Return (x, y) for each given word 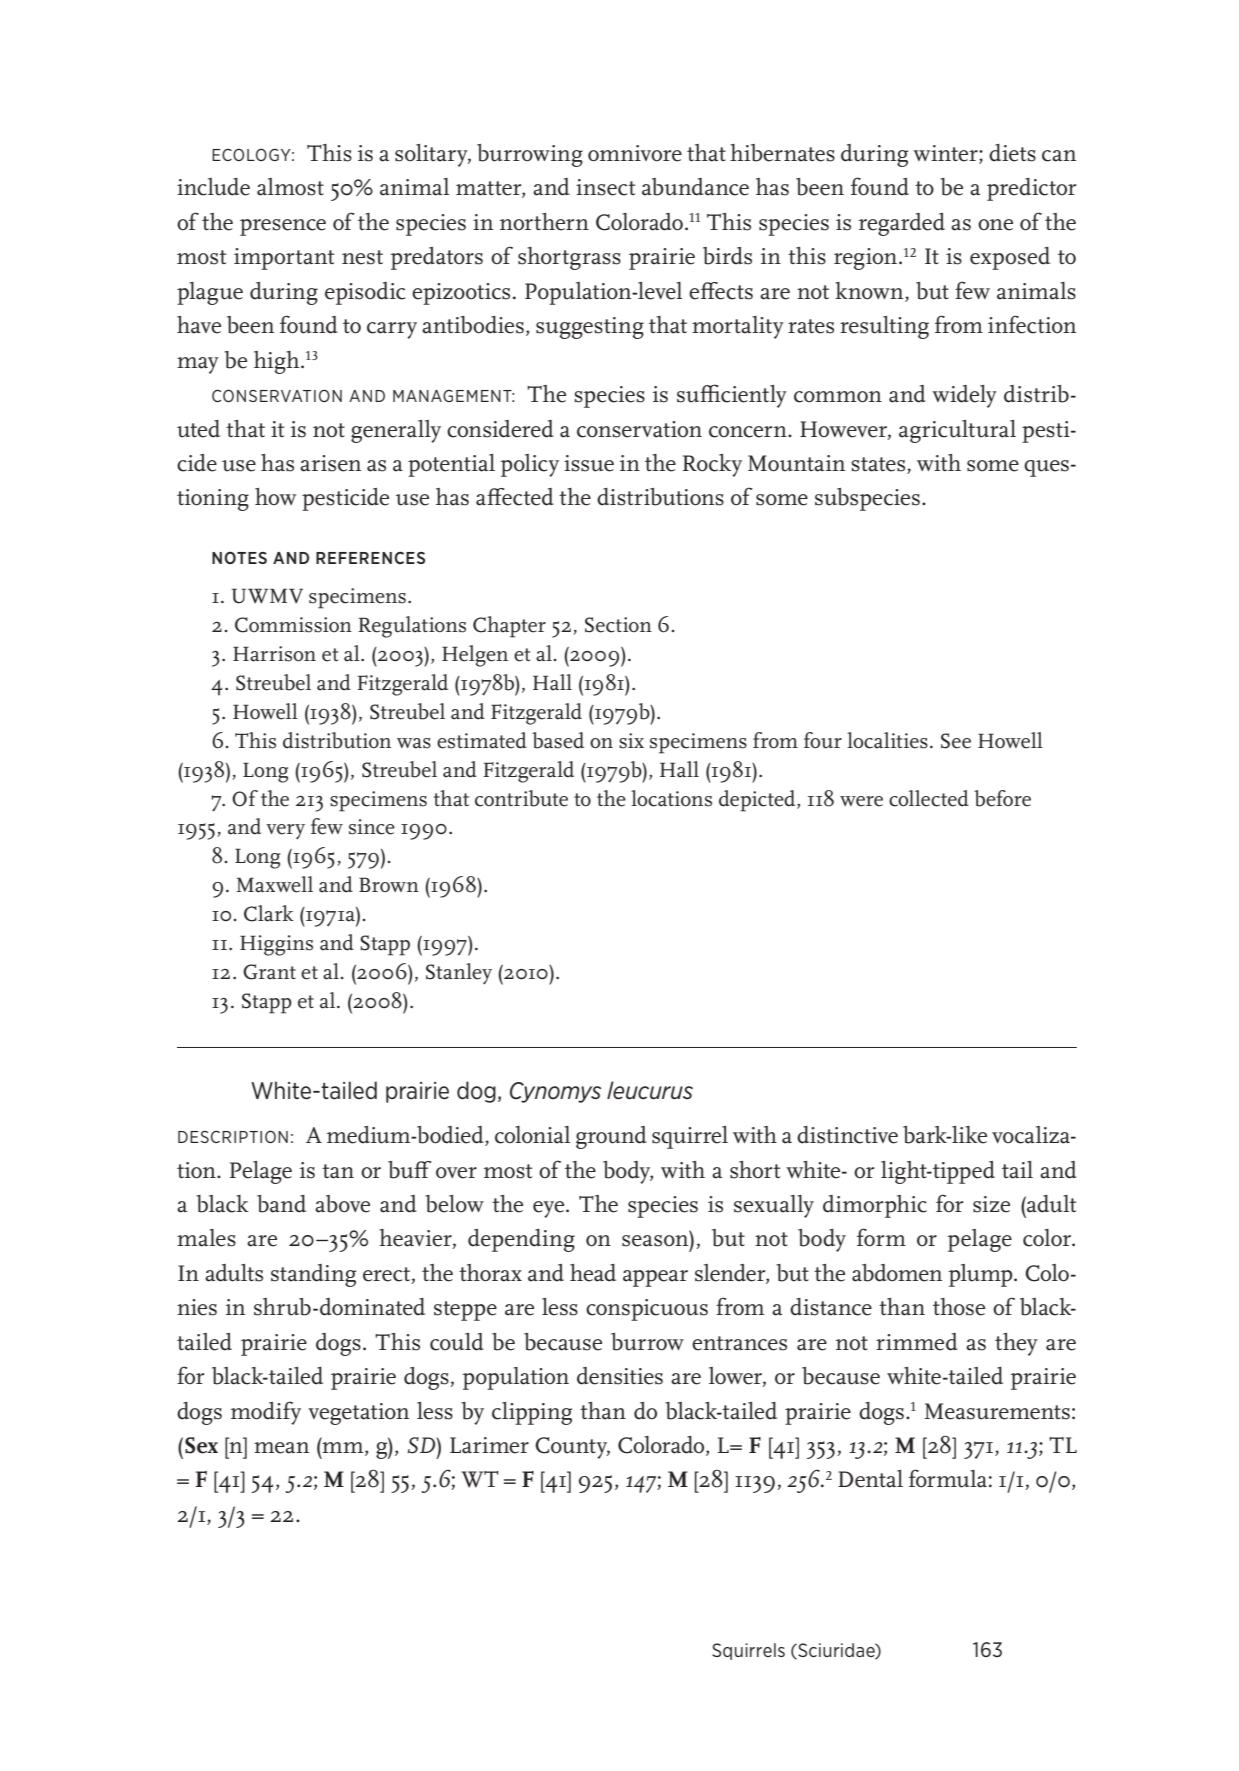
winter (946, 154)
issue (589, 463)
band (281, 1204)
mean (281, 1448)
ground (611, 1137)
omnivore (635, 153)
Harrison (274, 654)
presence (283, 227)
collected (929, 798)
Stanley (459, 974)
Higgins (276, 945)
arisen (330, 463)
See (956, 741)
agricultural (957, 431)
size (991, 1204)
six (631, 741)
